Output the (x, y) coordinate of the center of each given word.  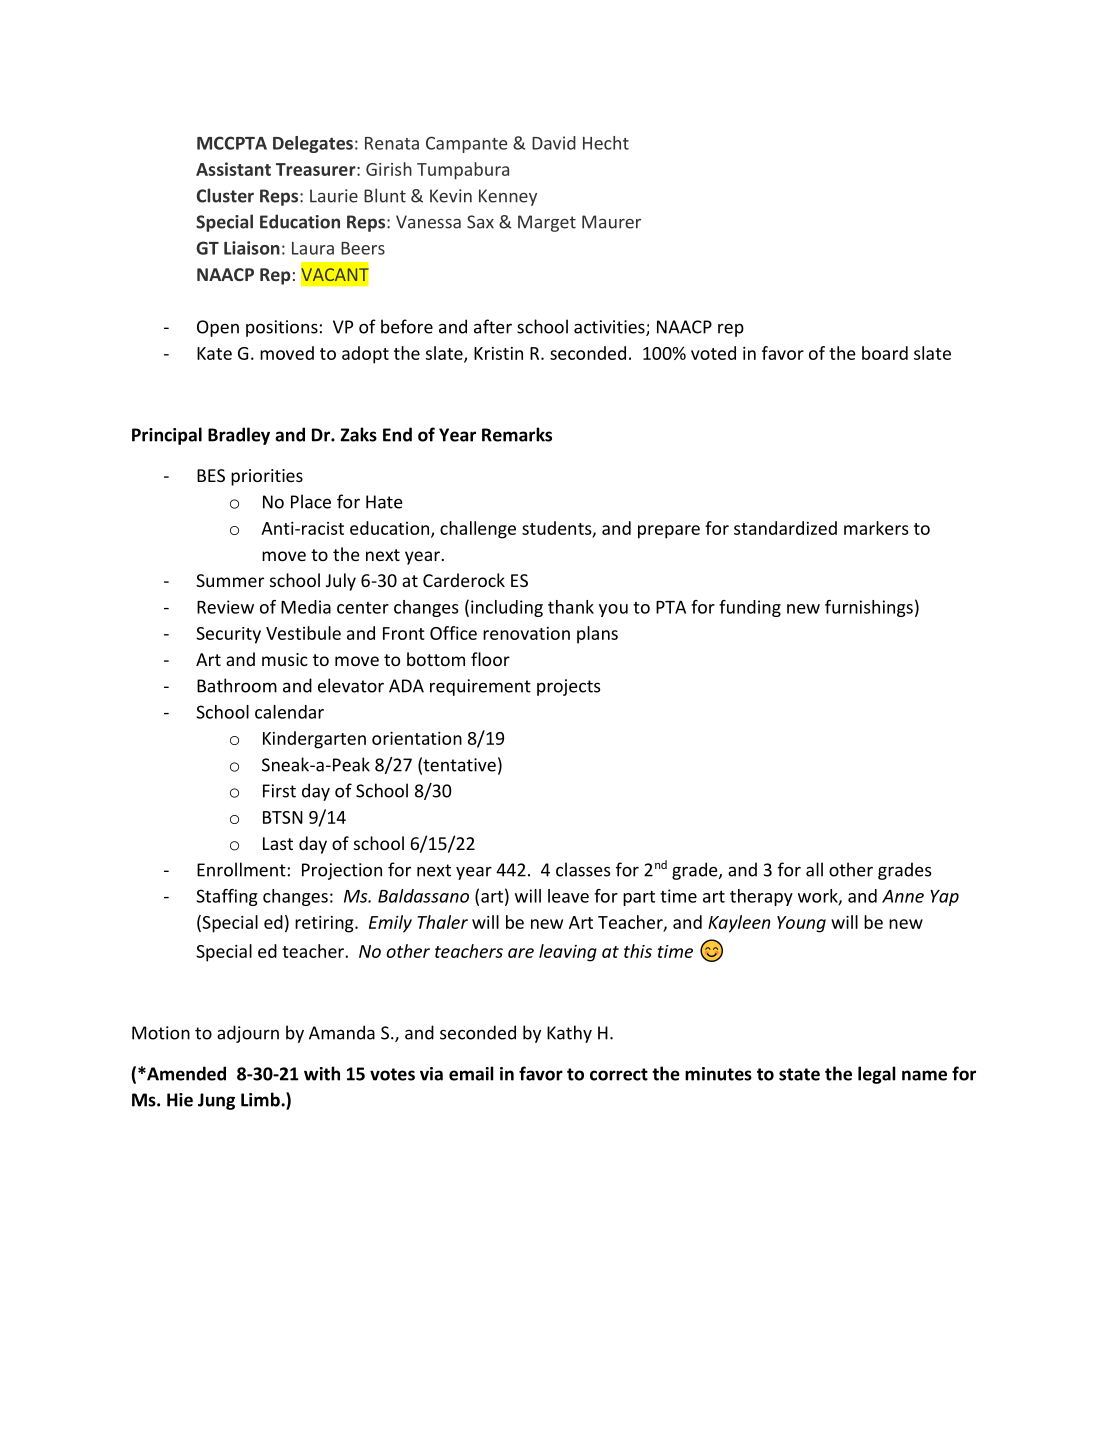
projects (569, 687)
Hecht (606, 143)
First (279, 791)
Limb (261, 1099)
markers (876, 528)
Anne (903, 896)
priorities (267, 477)
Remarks (517, 434)
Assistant (233, 169)
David (554, 143)
